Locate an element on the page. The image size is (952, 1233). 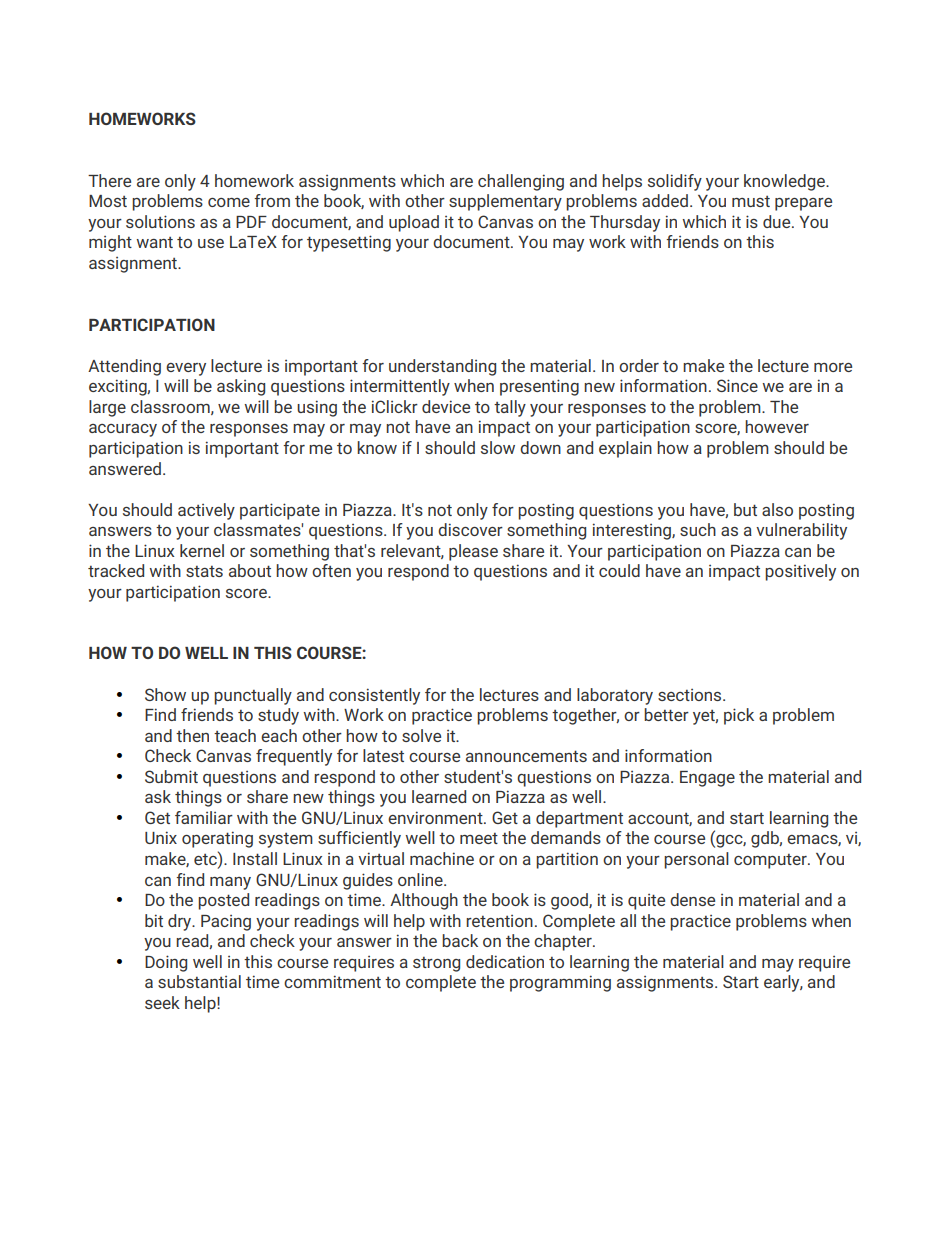
understanding is located at coordinates (442, 367).
